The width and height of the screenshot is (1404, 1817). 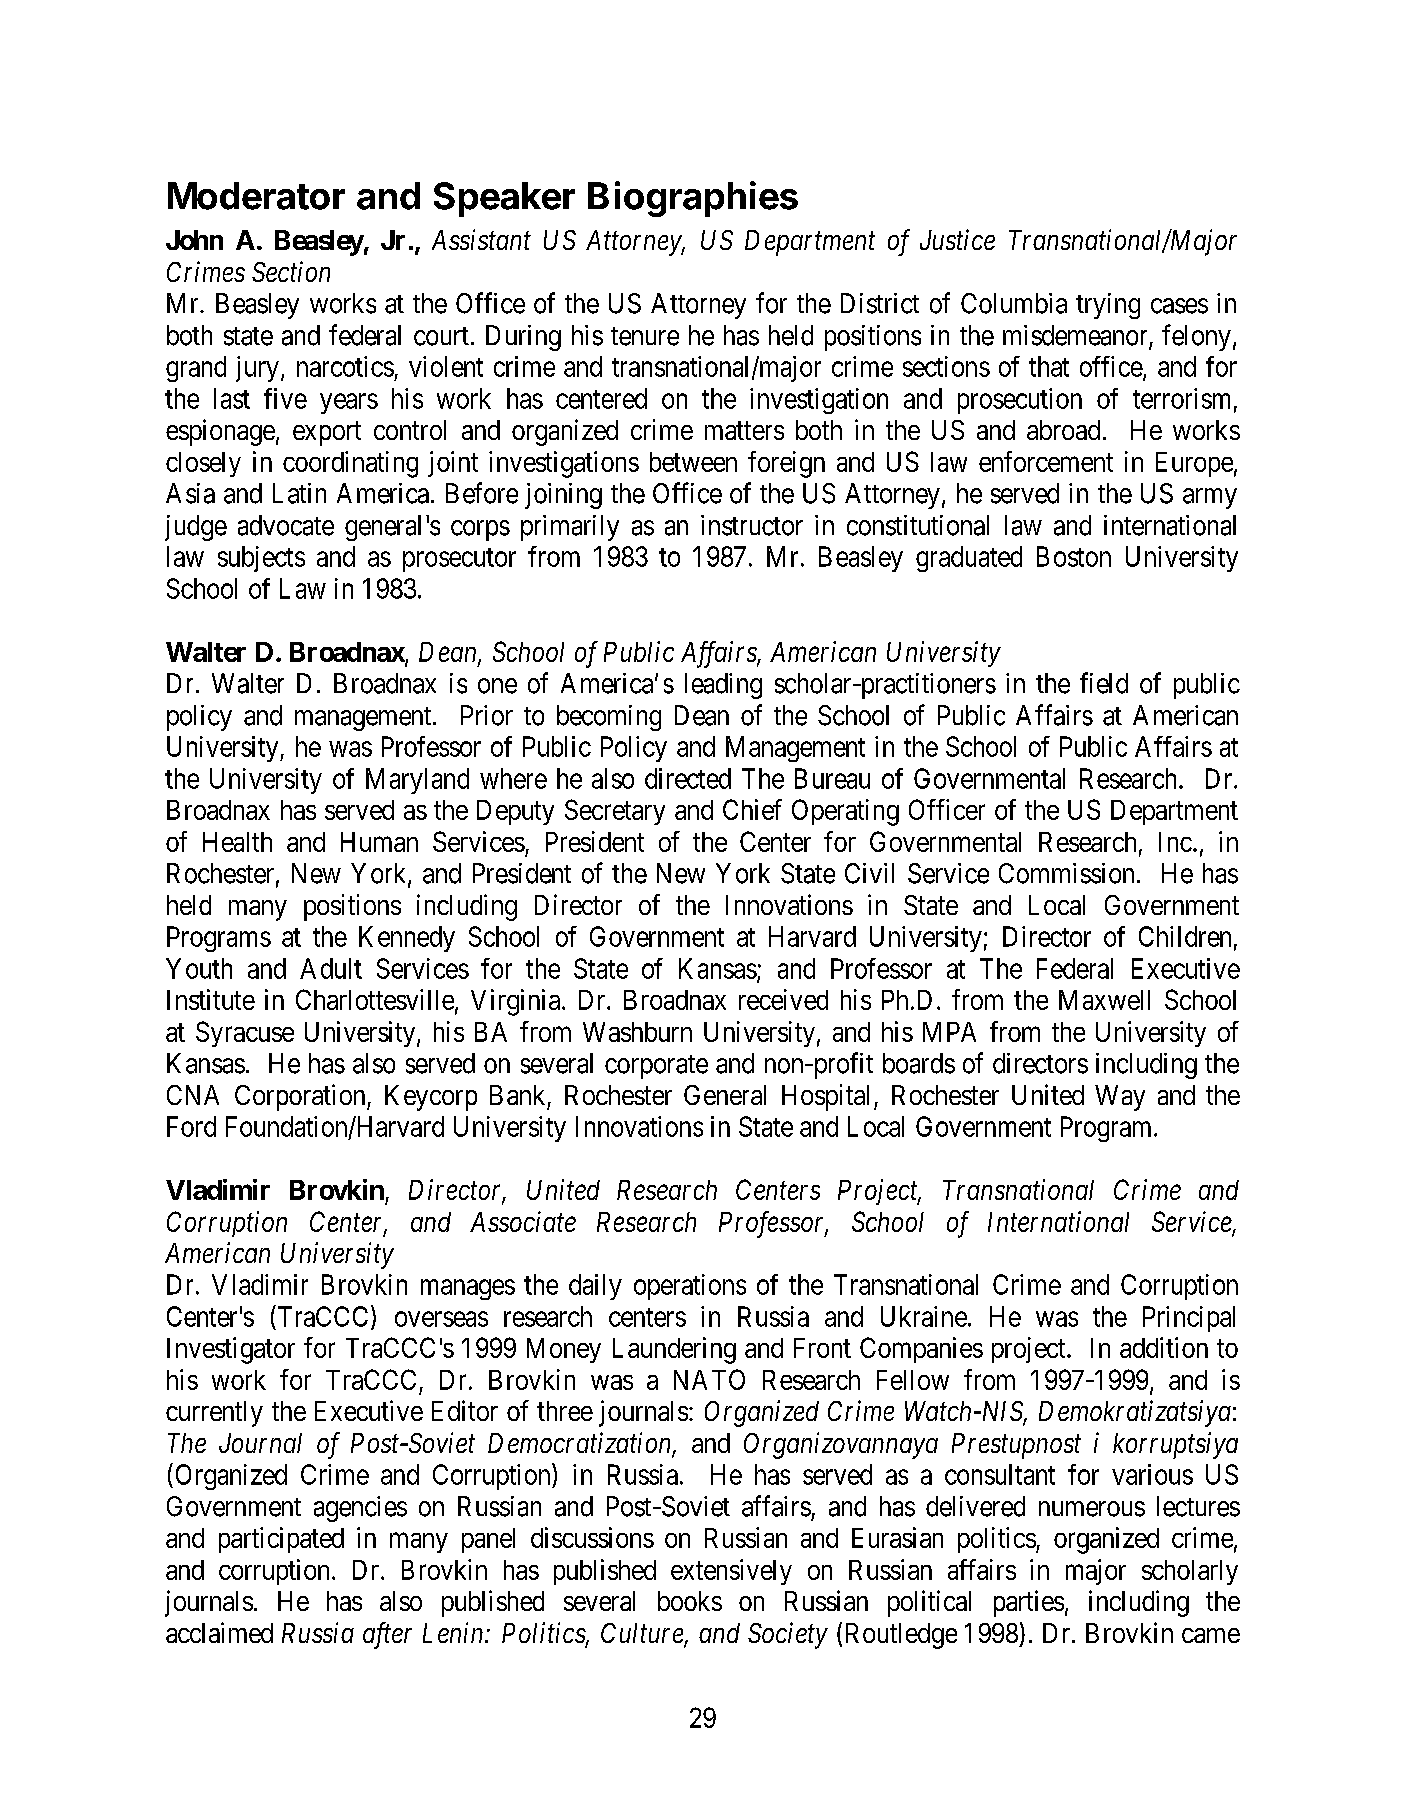 I want to click on parties, so click(x=1029, y=1603).
